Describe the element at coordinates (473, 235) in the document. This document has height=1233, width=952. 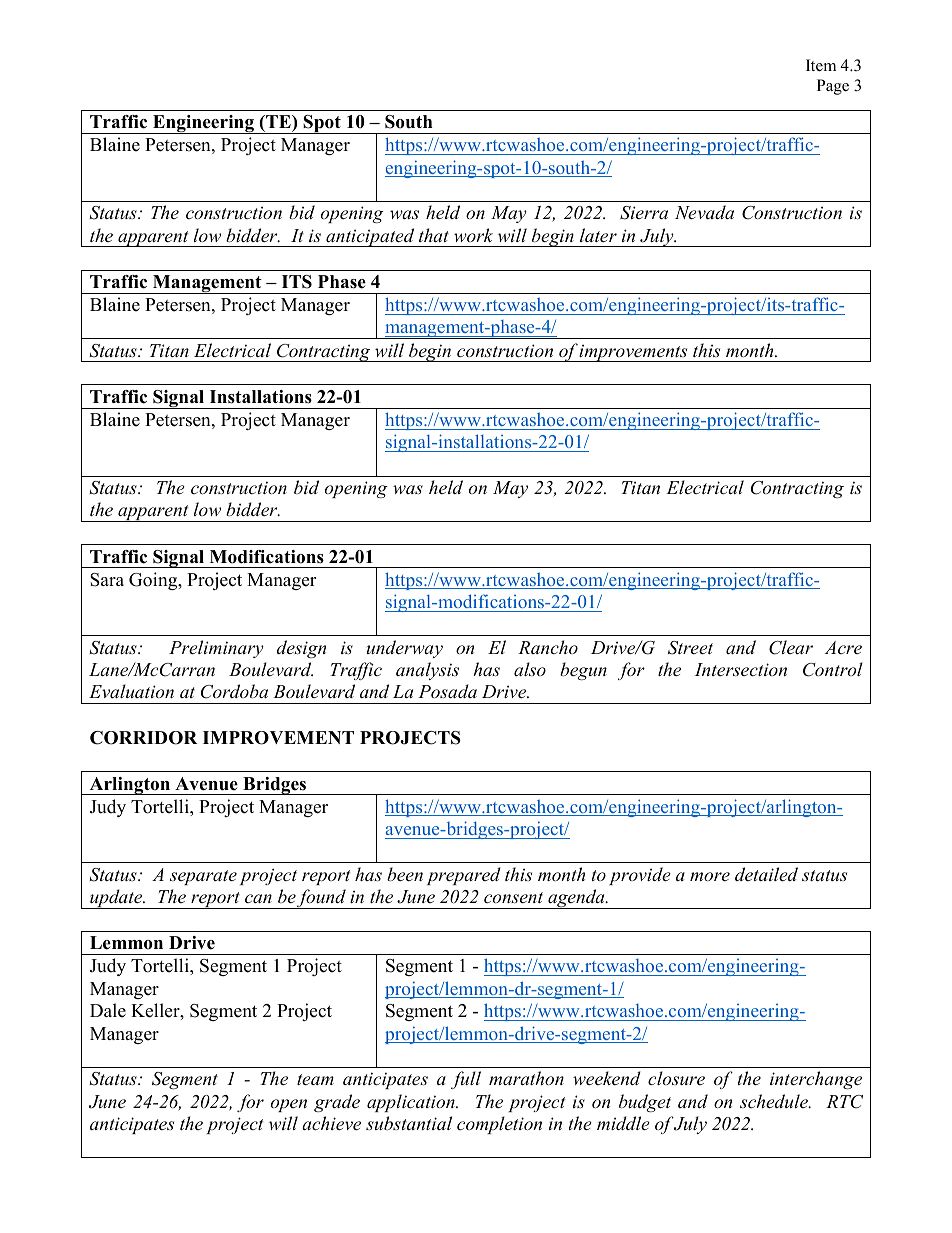
I see `work` at that location.
